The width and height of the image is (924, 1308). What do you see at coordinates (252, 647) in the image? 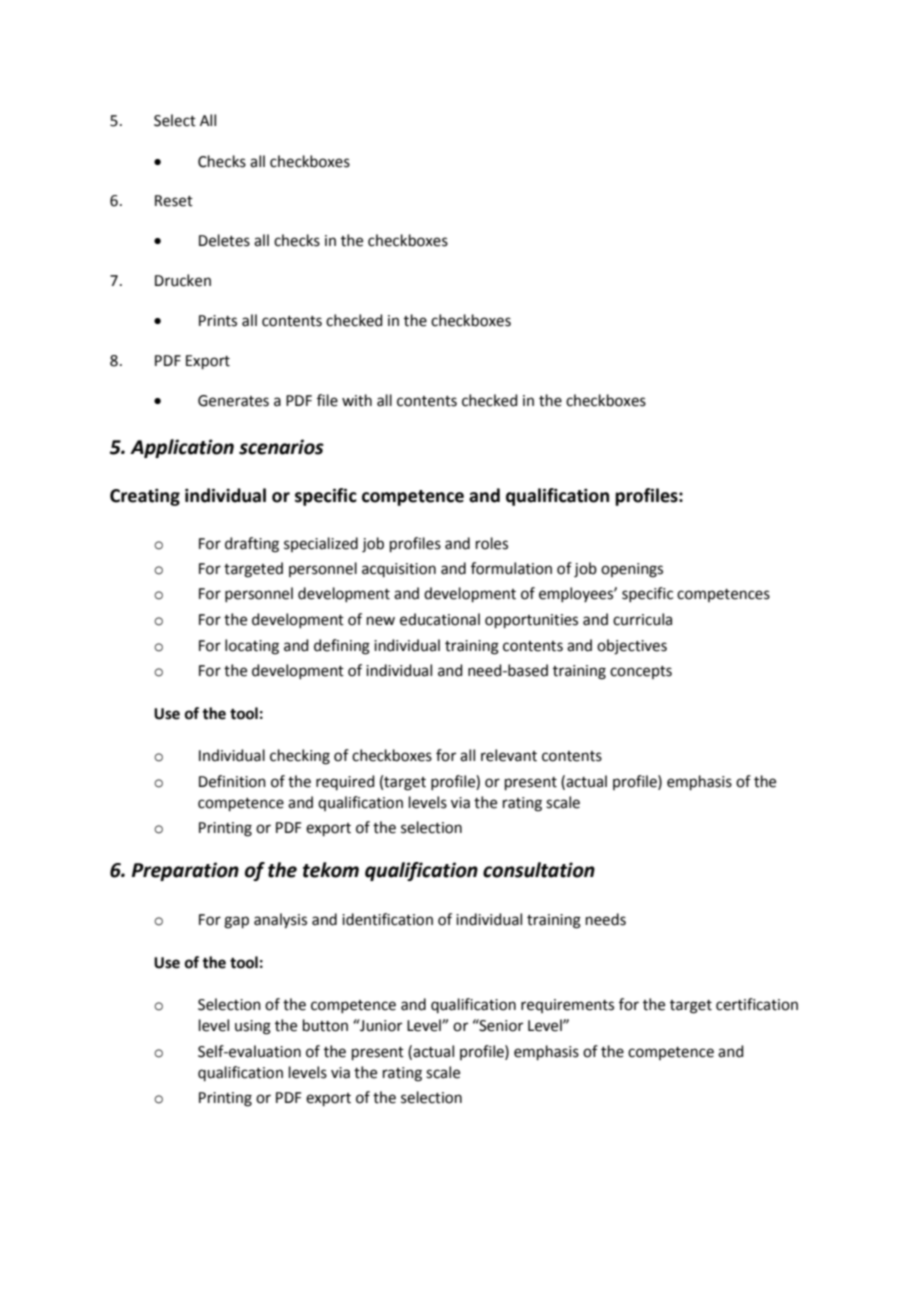
I see `locating` at bounding box center [252, 647].
